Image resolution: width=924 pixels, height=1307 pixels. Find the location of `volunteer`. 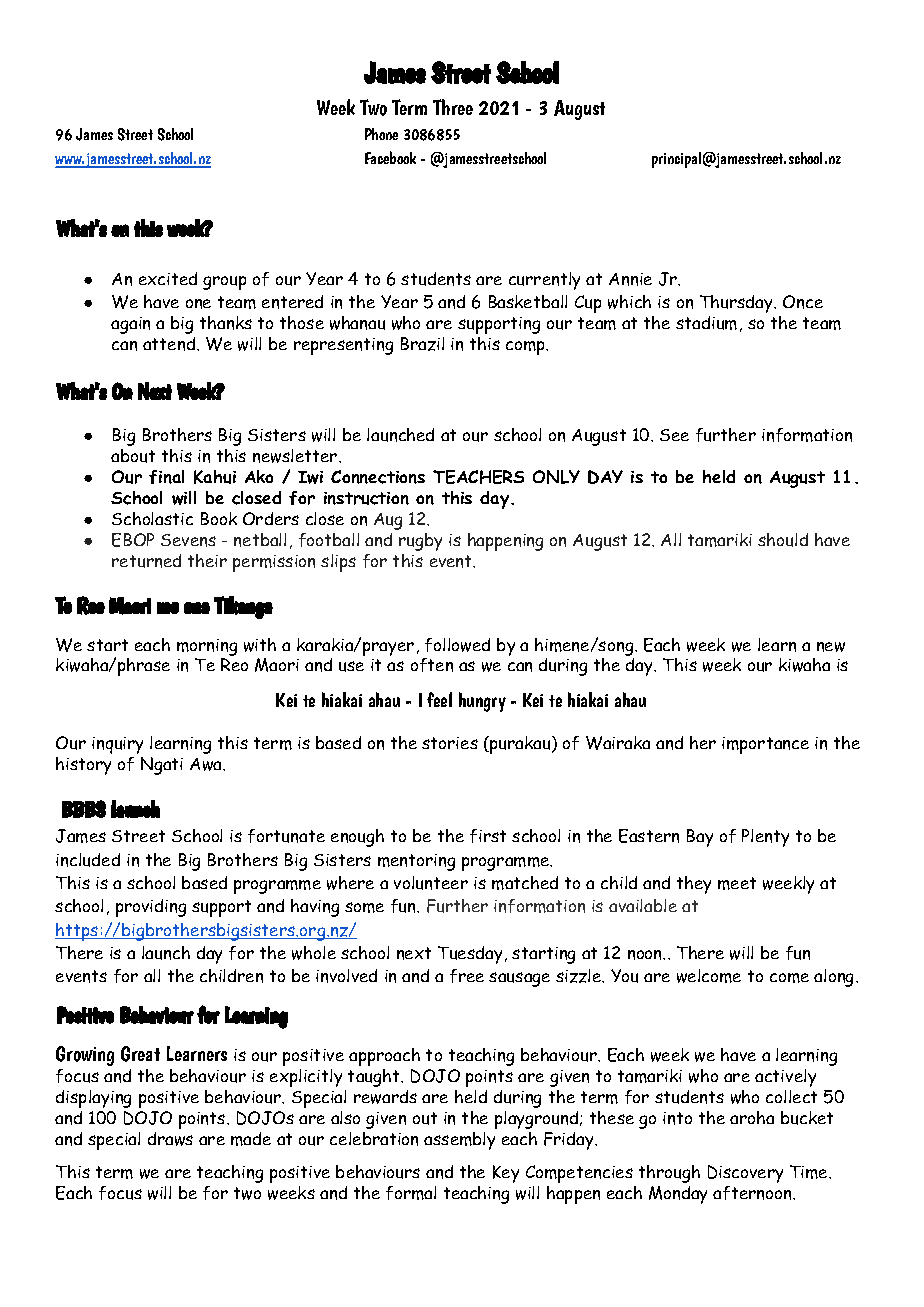

volunteer is located at coordinates (431, 883).
